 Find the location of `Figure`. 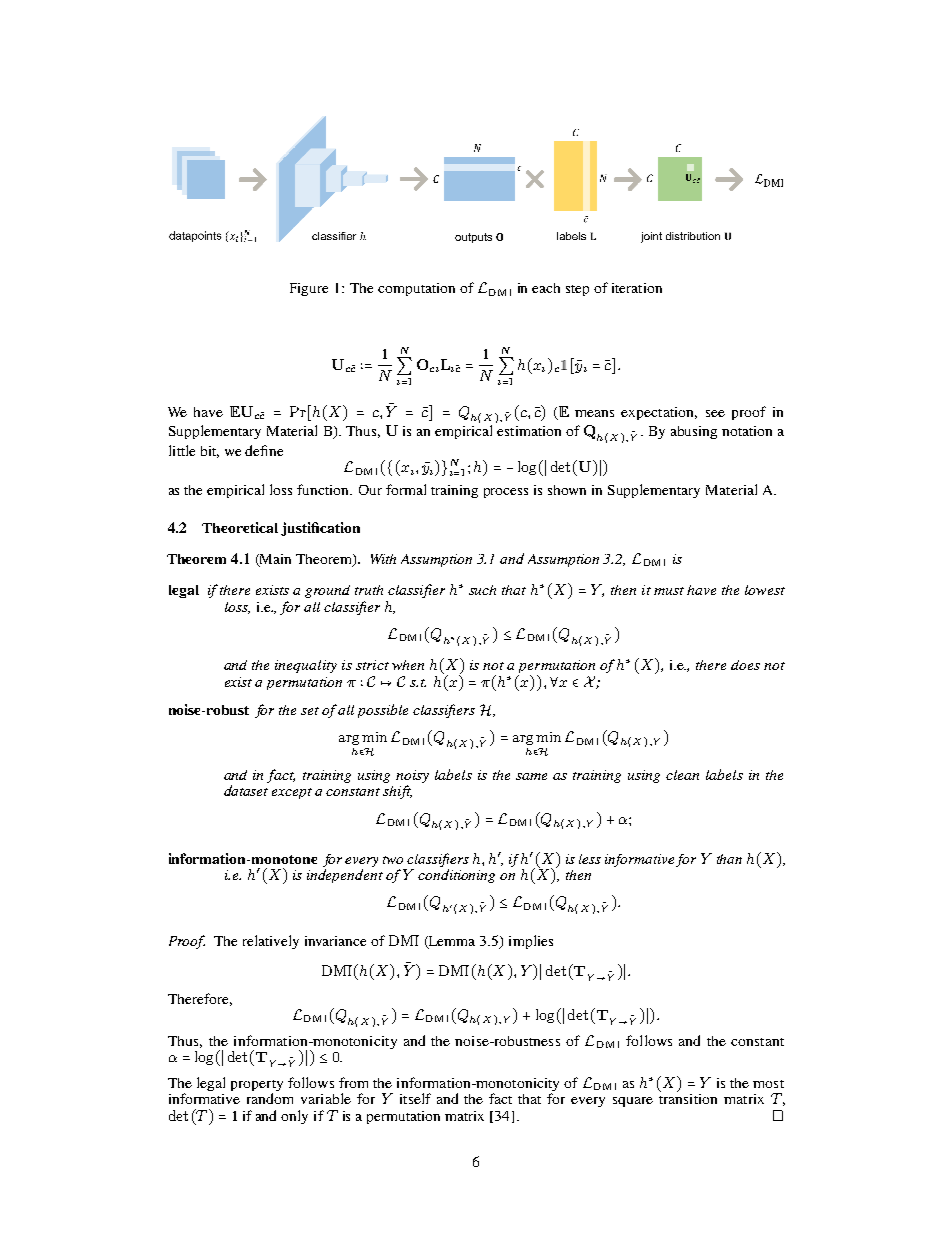

Figure is located at coordinates (309, 289).
